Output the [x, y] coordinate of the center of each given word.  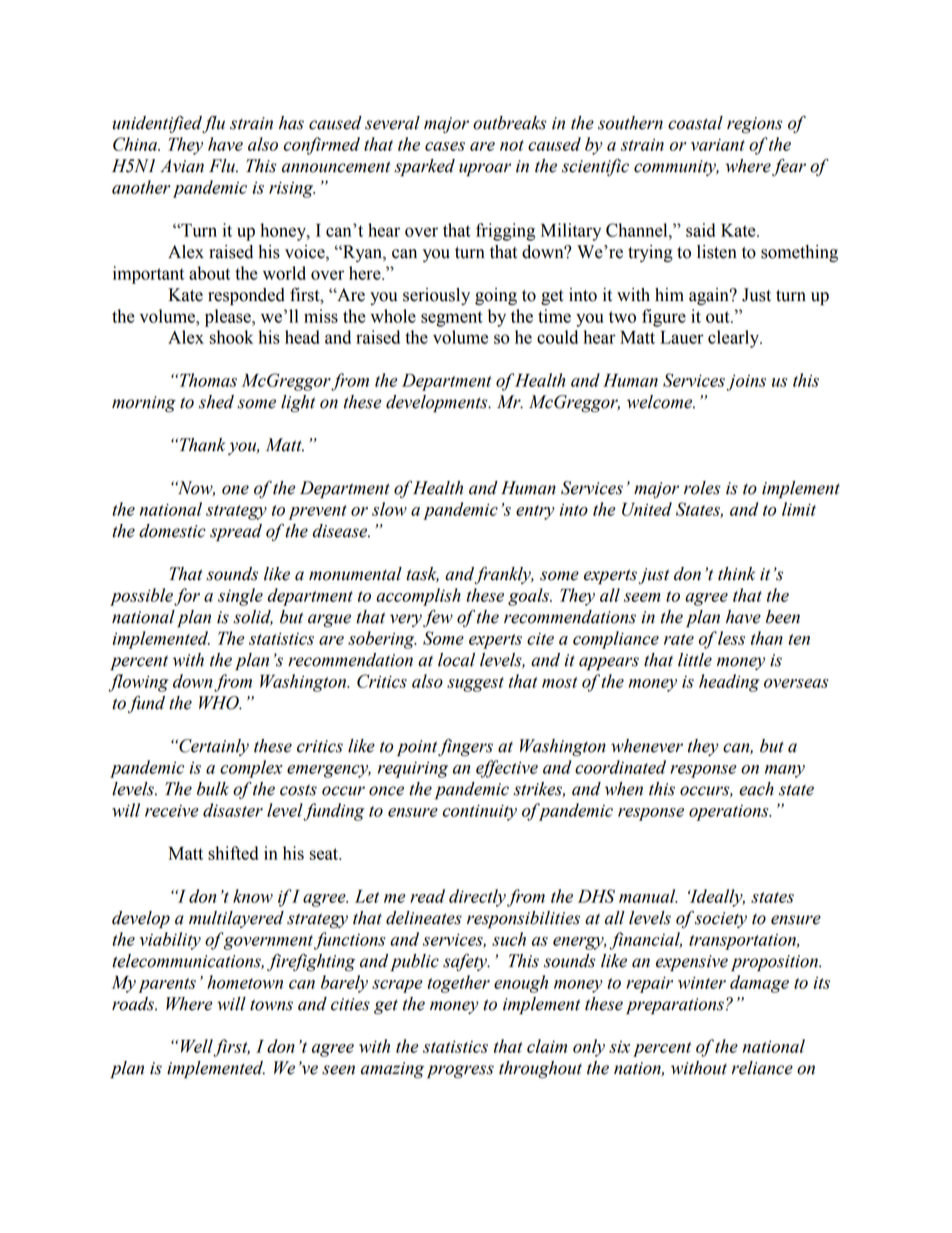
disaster [233, 810]
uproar [485, 169]
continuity [480, 813]
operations [730, 813]
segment [452, 319]
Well [198, 1047]
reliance [762, 1068]
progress [460, 1072]
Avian [182, 166]
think [736, 574]
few [438, 618]
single [240, 597]
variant [718, 145]
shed [216, 402]
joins [746, 383]
